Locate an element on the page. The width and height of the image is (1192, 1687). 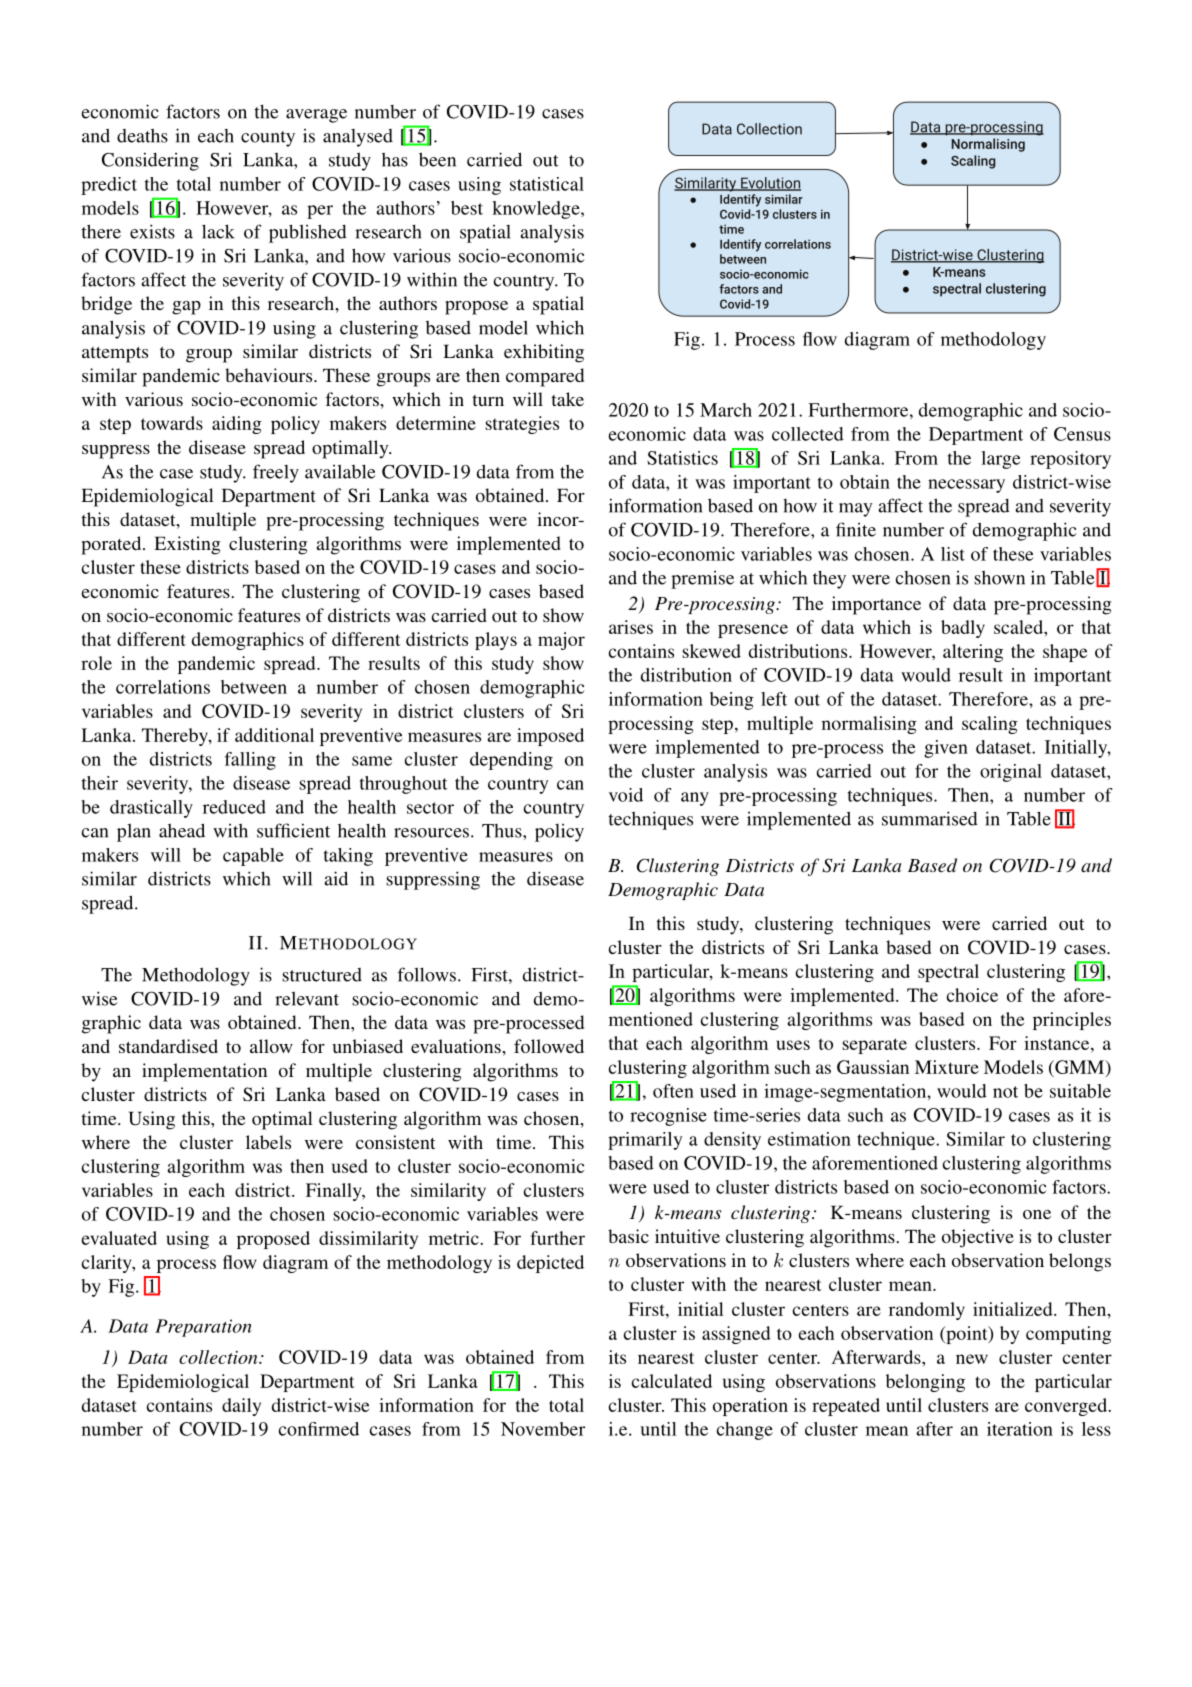
daily is located at coordinates (241, 1407).
